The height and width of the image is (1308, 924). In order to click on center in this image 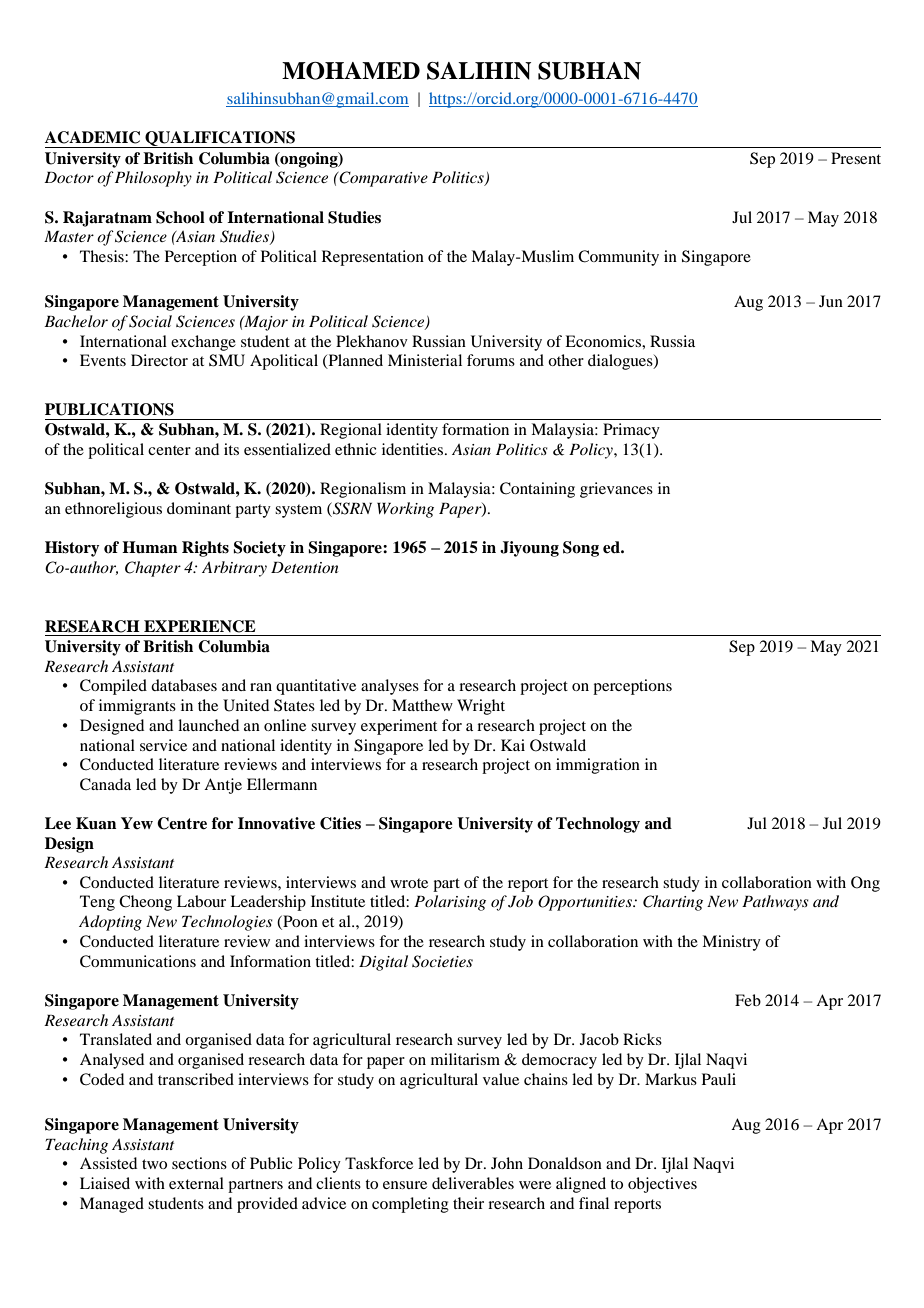, I will do `click(169, 450)`.
